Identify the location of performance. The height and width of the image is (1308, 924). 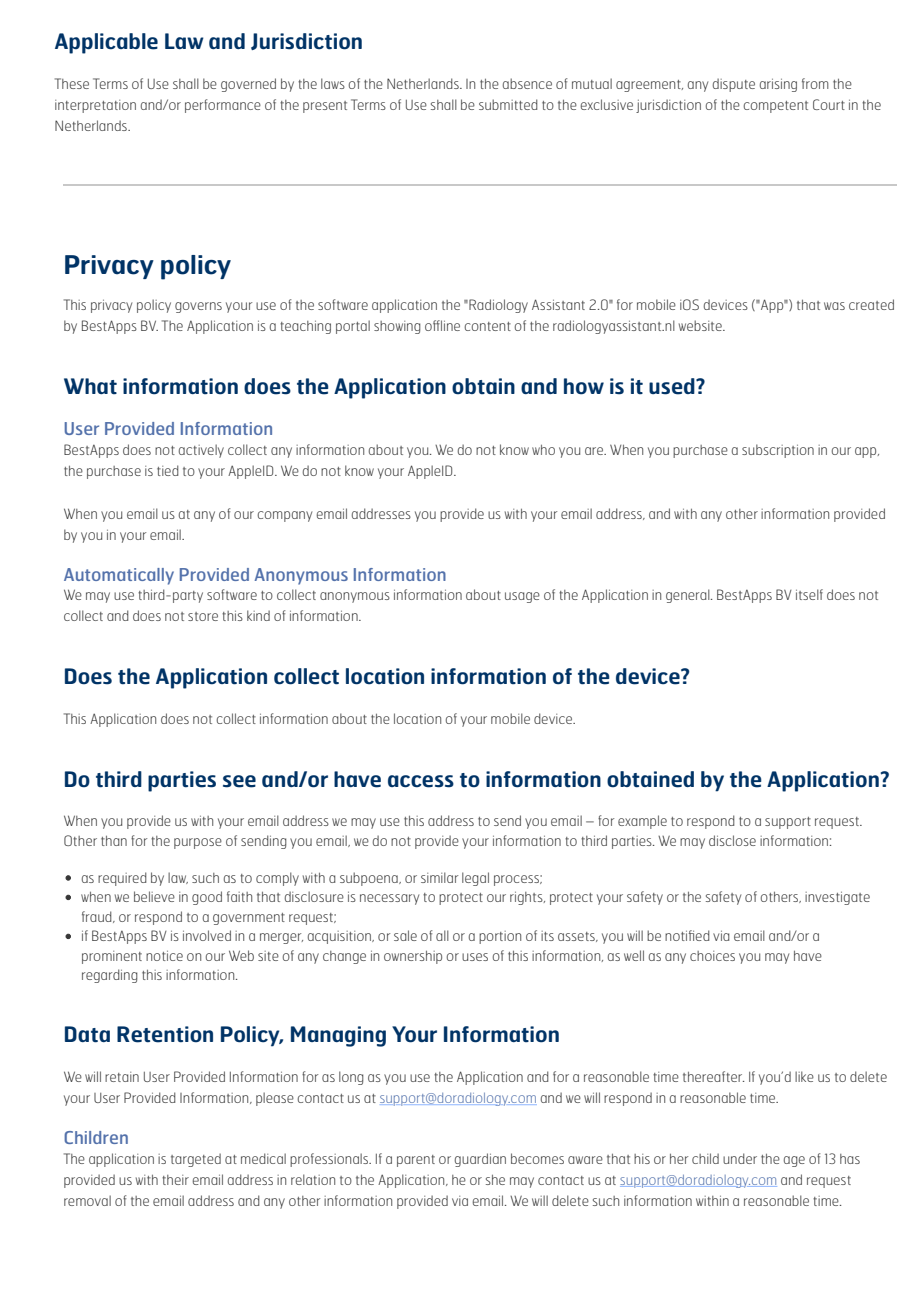
(223, 106).
